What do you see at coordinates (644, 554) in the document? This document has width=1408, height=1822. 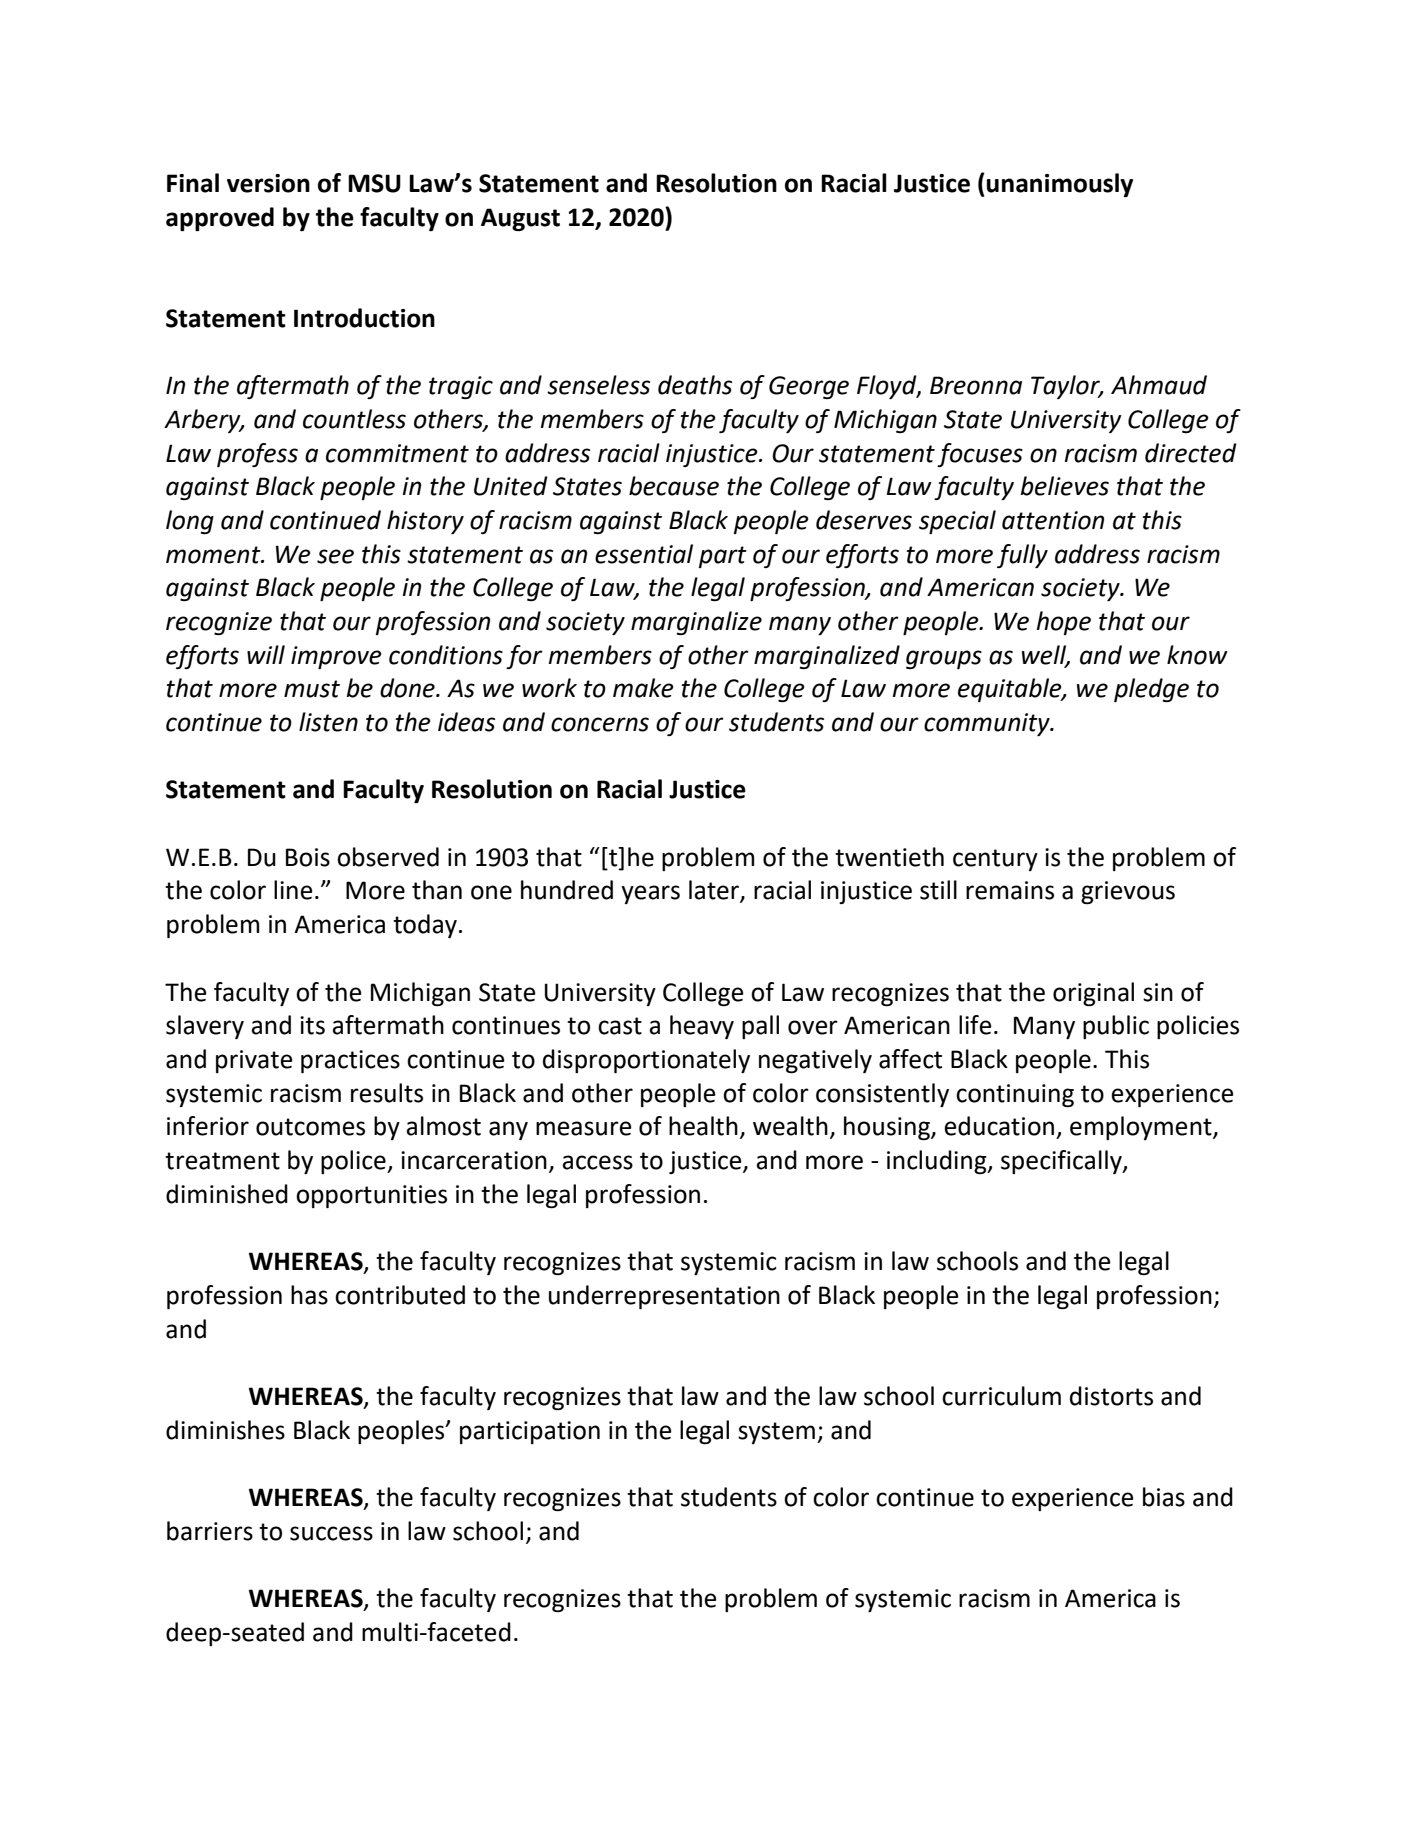 I see `essential` at bounding box center [644, 554].
